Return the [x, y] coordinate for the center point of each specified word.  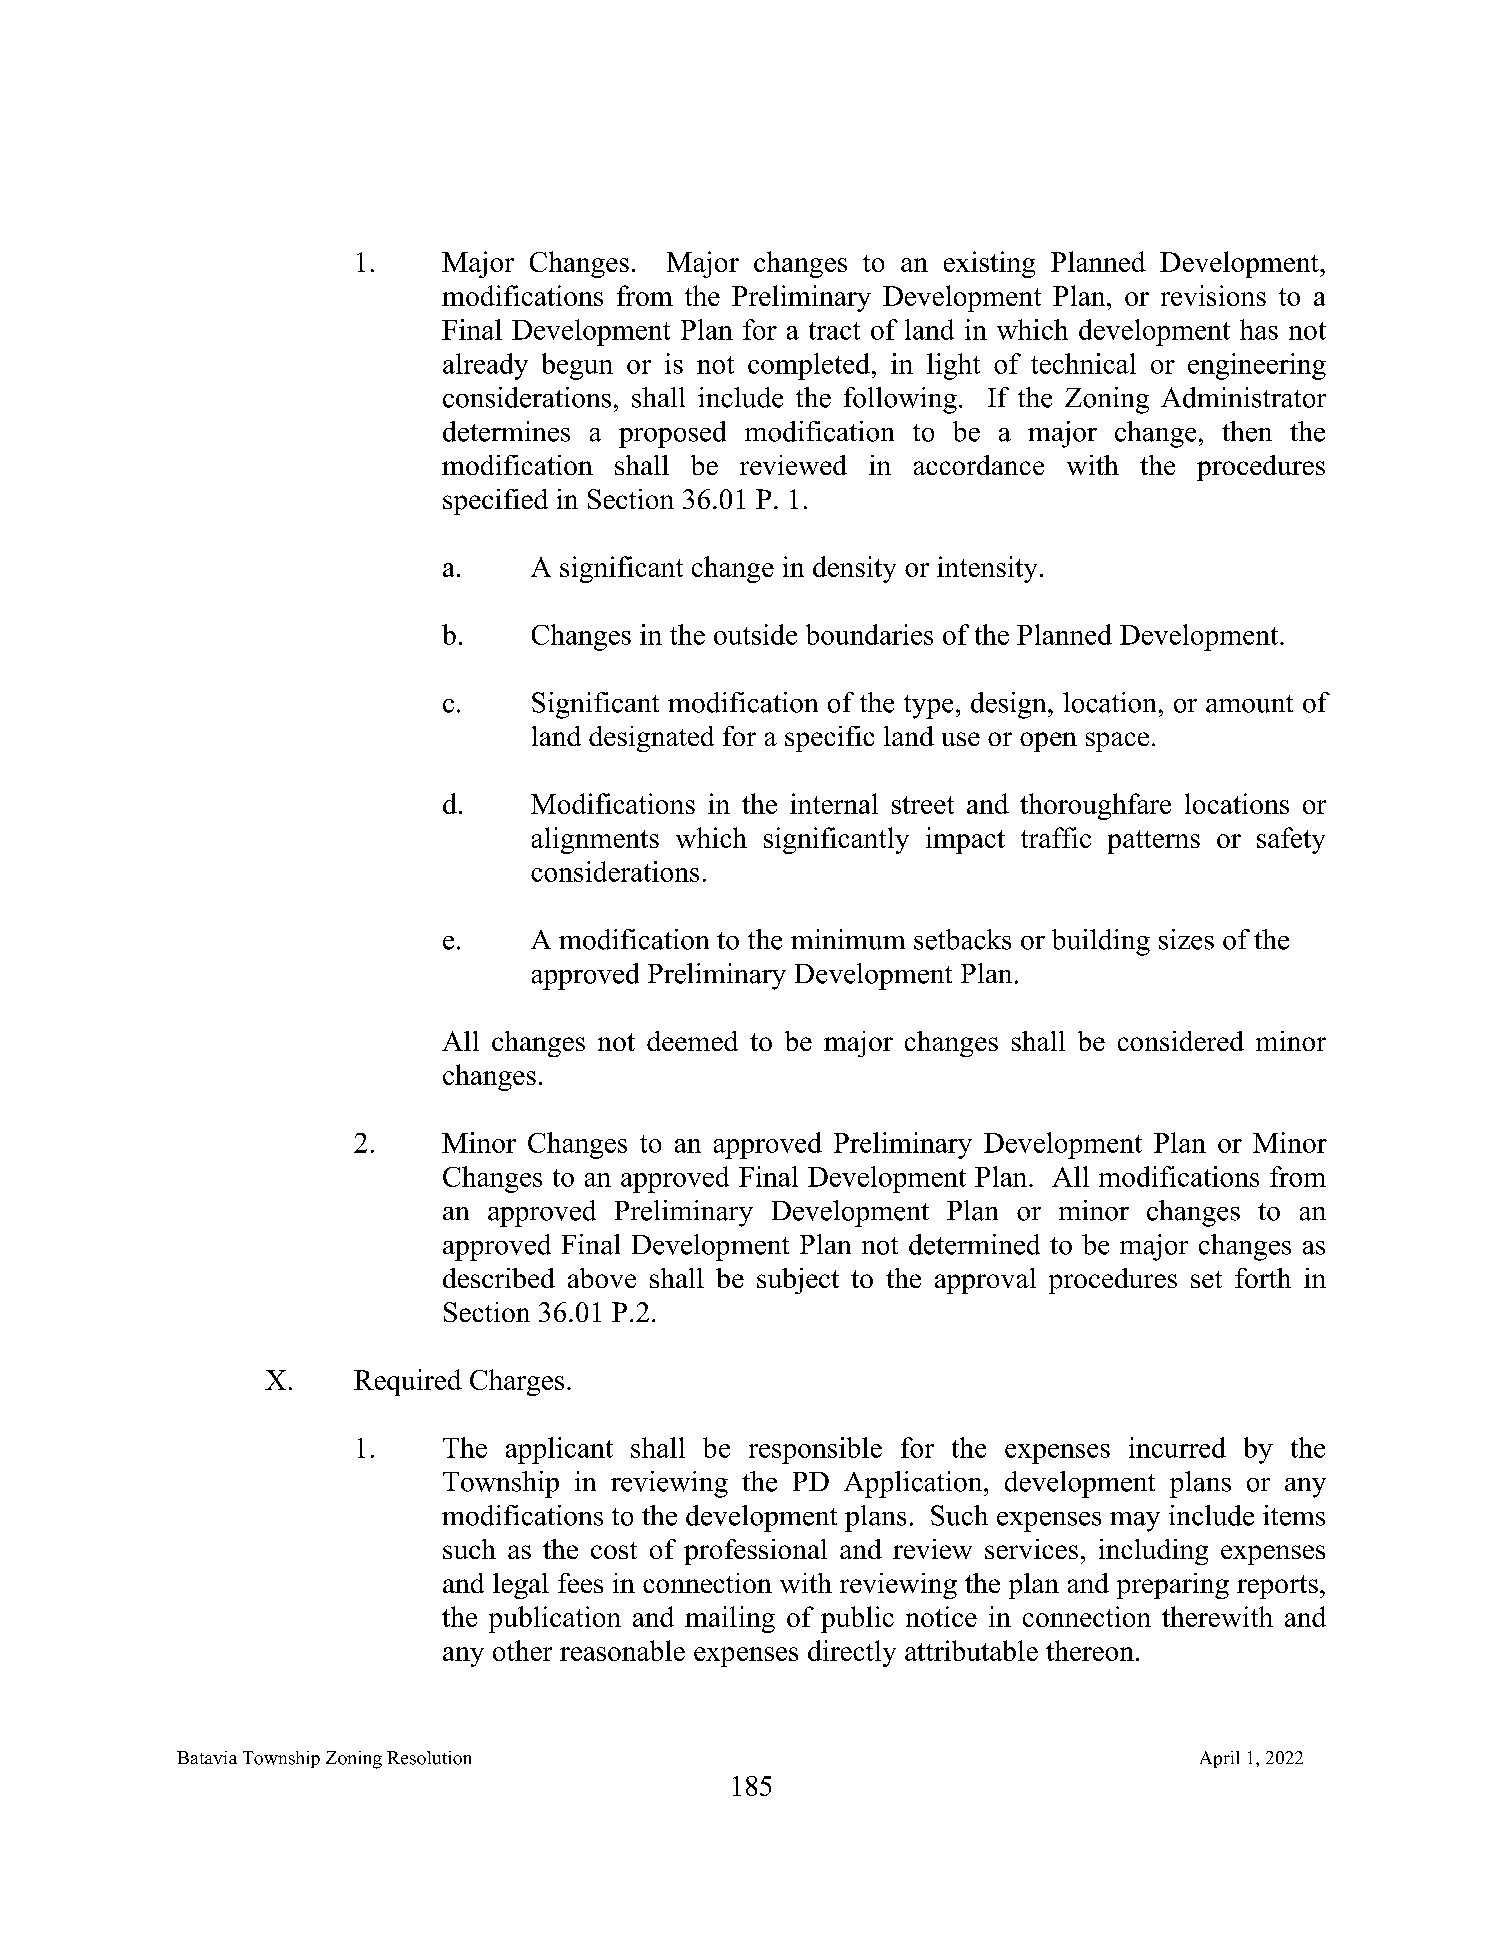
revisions [1213, 295]
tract [834, 331]
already [485, 366]
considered [1181, 1041]
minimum [848, 939]
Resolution [429, 1758]
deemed [692, 1041]
